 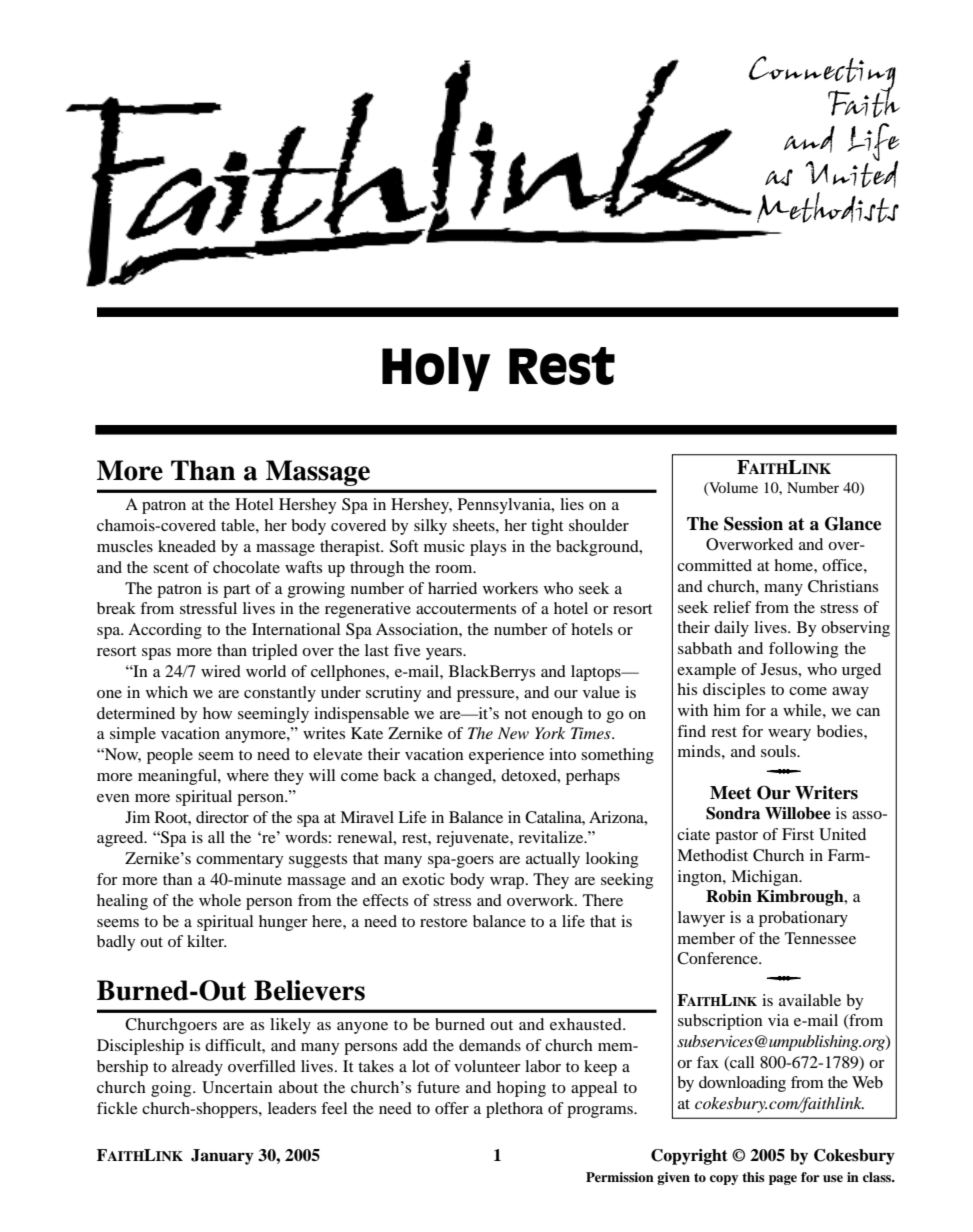 What do you see at coordinates (803, 650) in the image?
I see `following` at bounding box center [803, 650].
